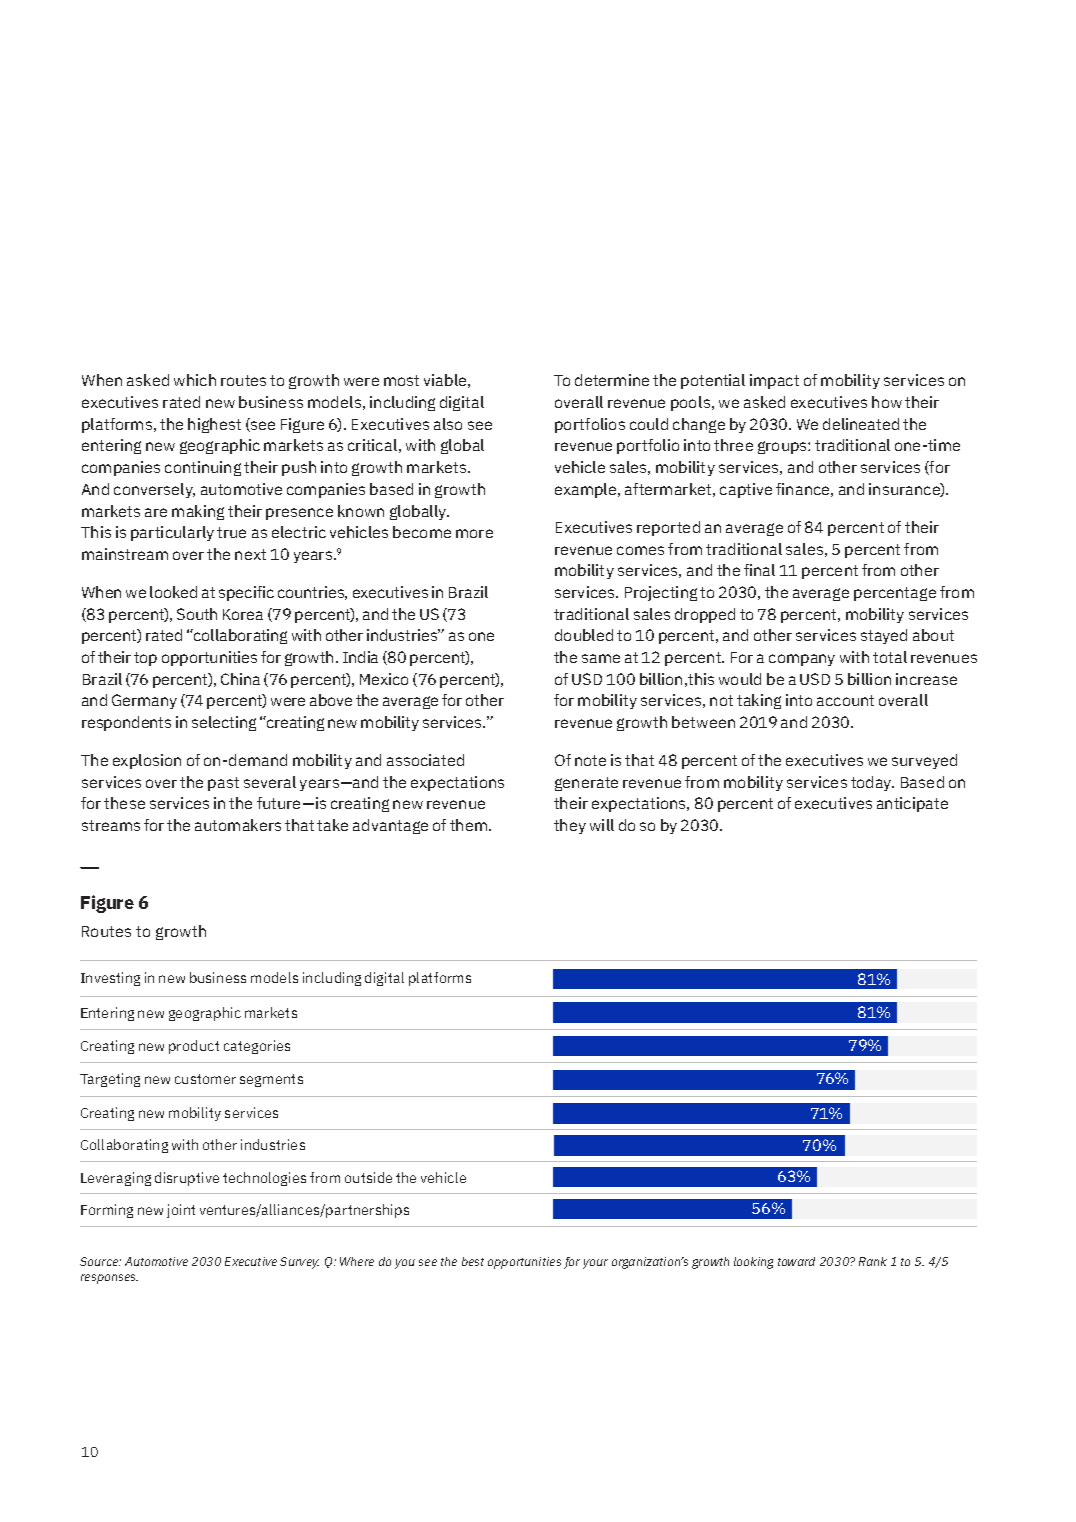 Image resolution: width=1076 pixels, height=1522 pixels. Describe the element at coordinates (181, 1211) in the screenshot. I see `joint` at that location.
